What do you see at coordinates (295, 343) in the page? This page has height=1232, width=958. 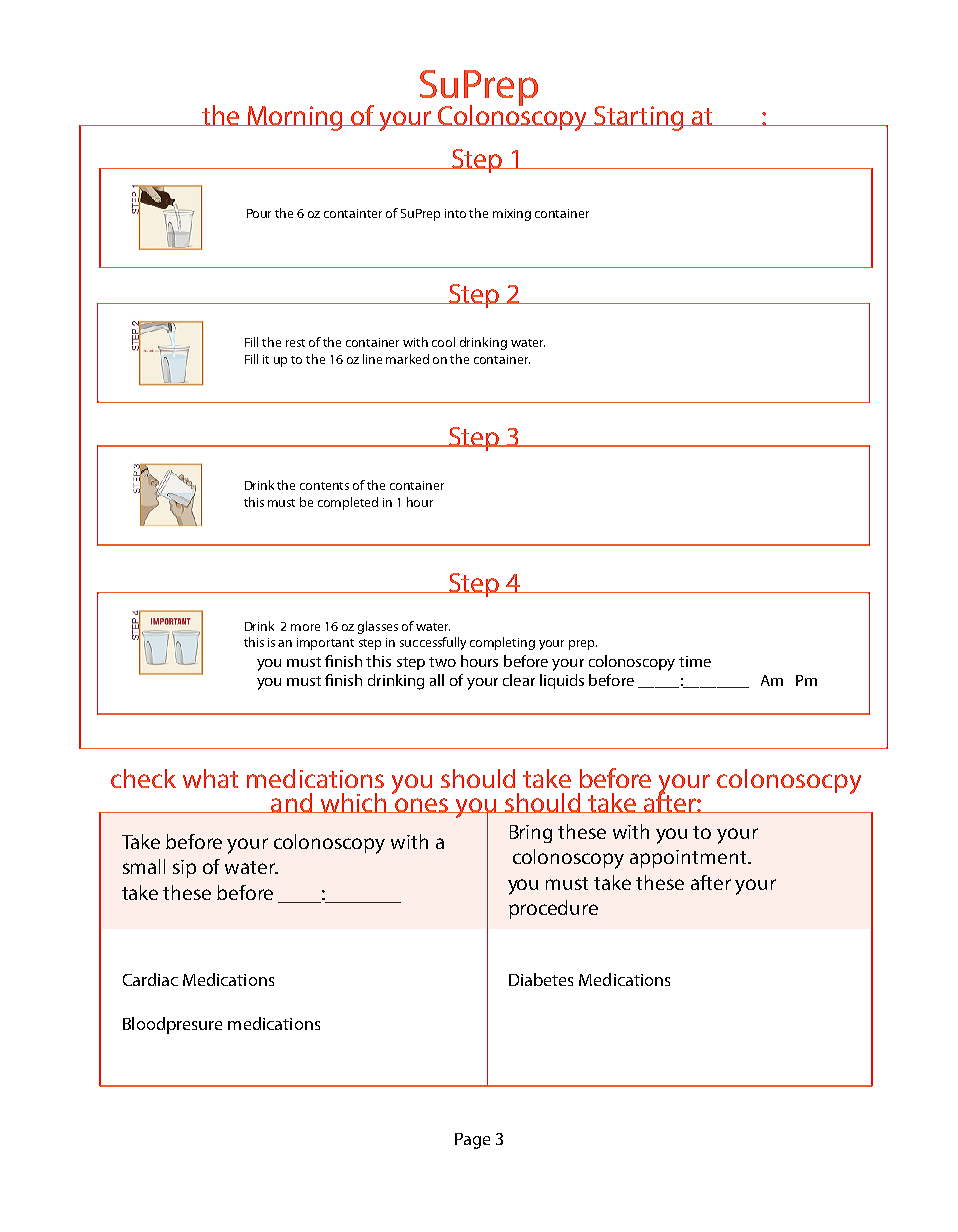 I see `rest` at bounding box center [295, 343].
